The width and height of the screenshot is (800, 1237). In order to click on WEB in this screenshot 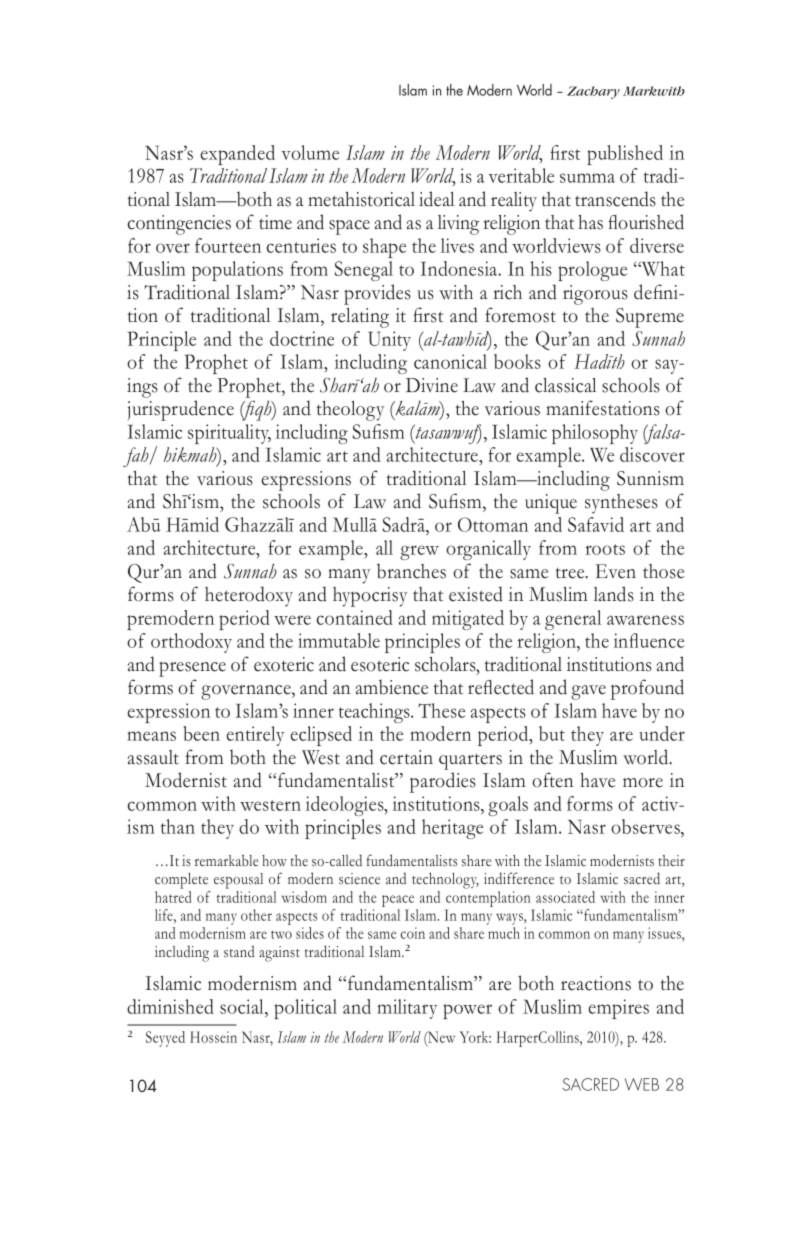, I will do `click(642, 1084)`.
